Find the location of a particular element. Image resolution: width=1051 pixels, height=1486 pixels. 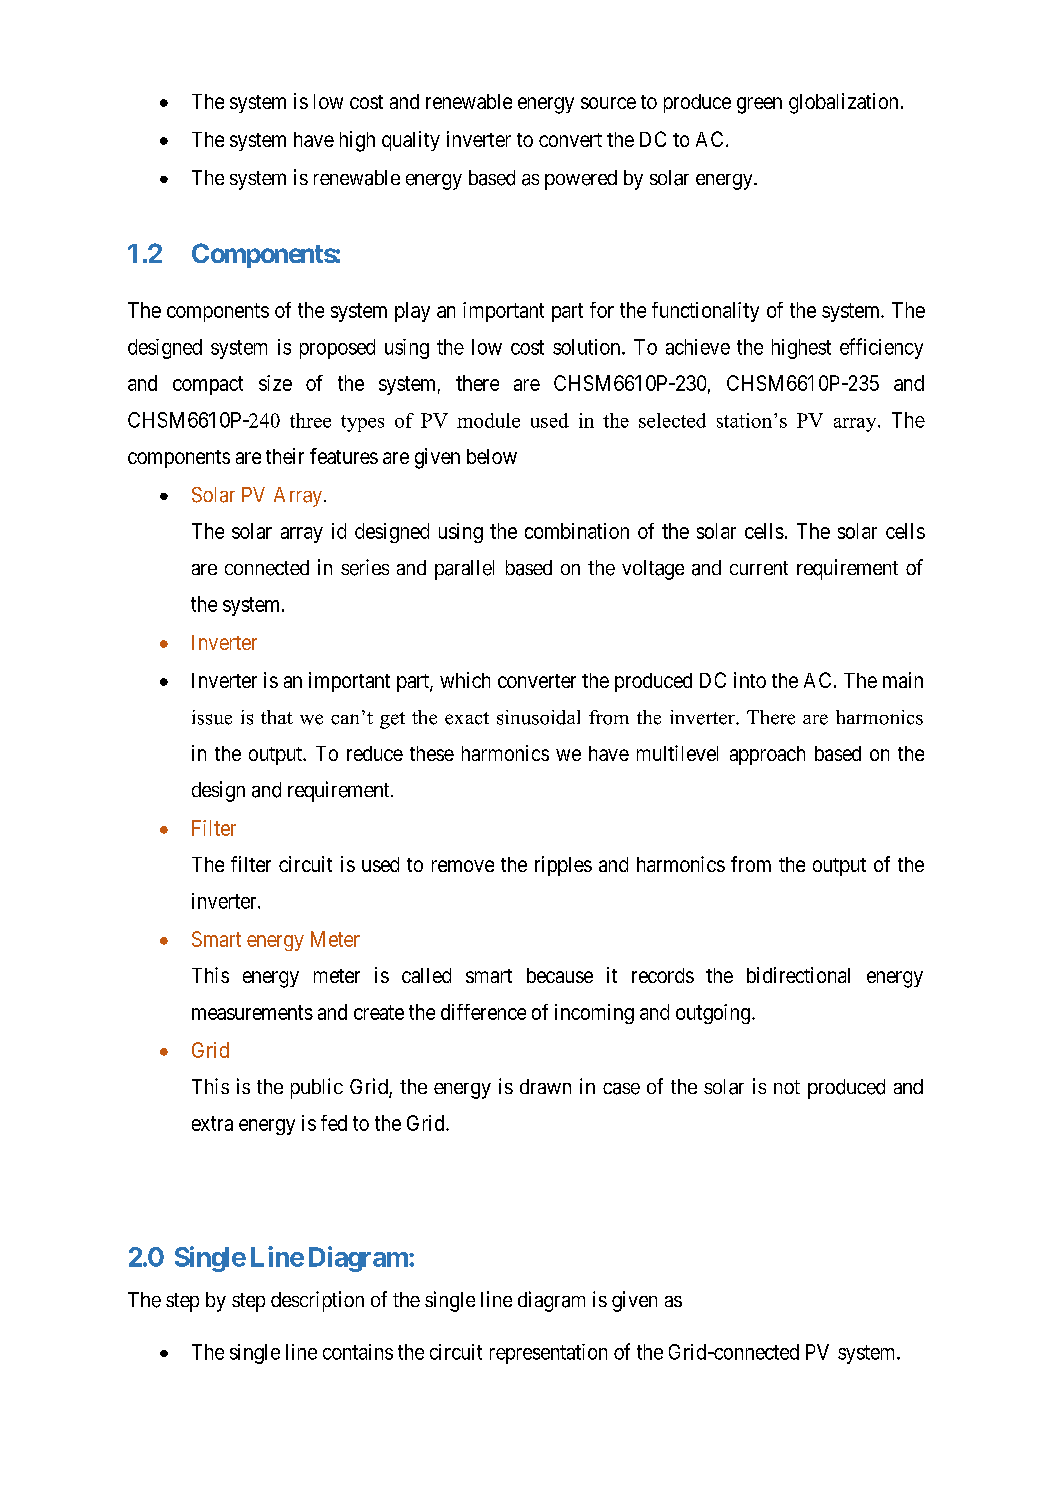

description is located at coordinates (317, 1301).
